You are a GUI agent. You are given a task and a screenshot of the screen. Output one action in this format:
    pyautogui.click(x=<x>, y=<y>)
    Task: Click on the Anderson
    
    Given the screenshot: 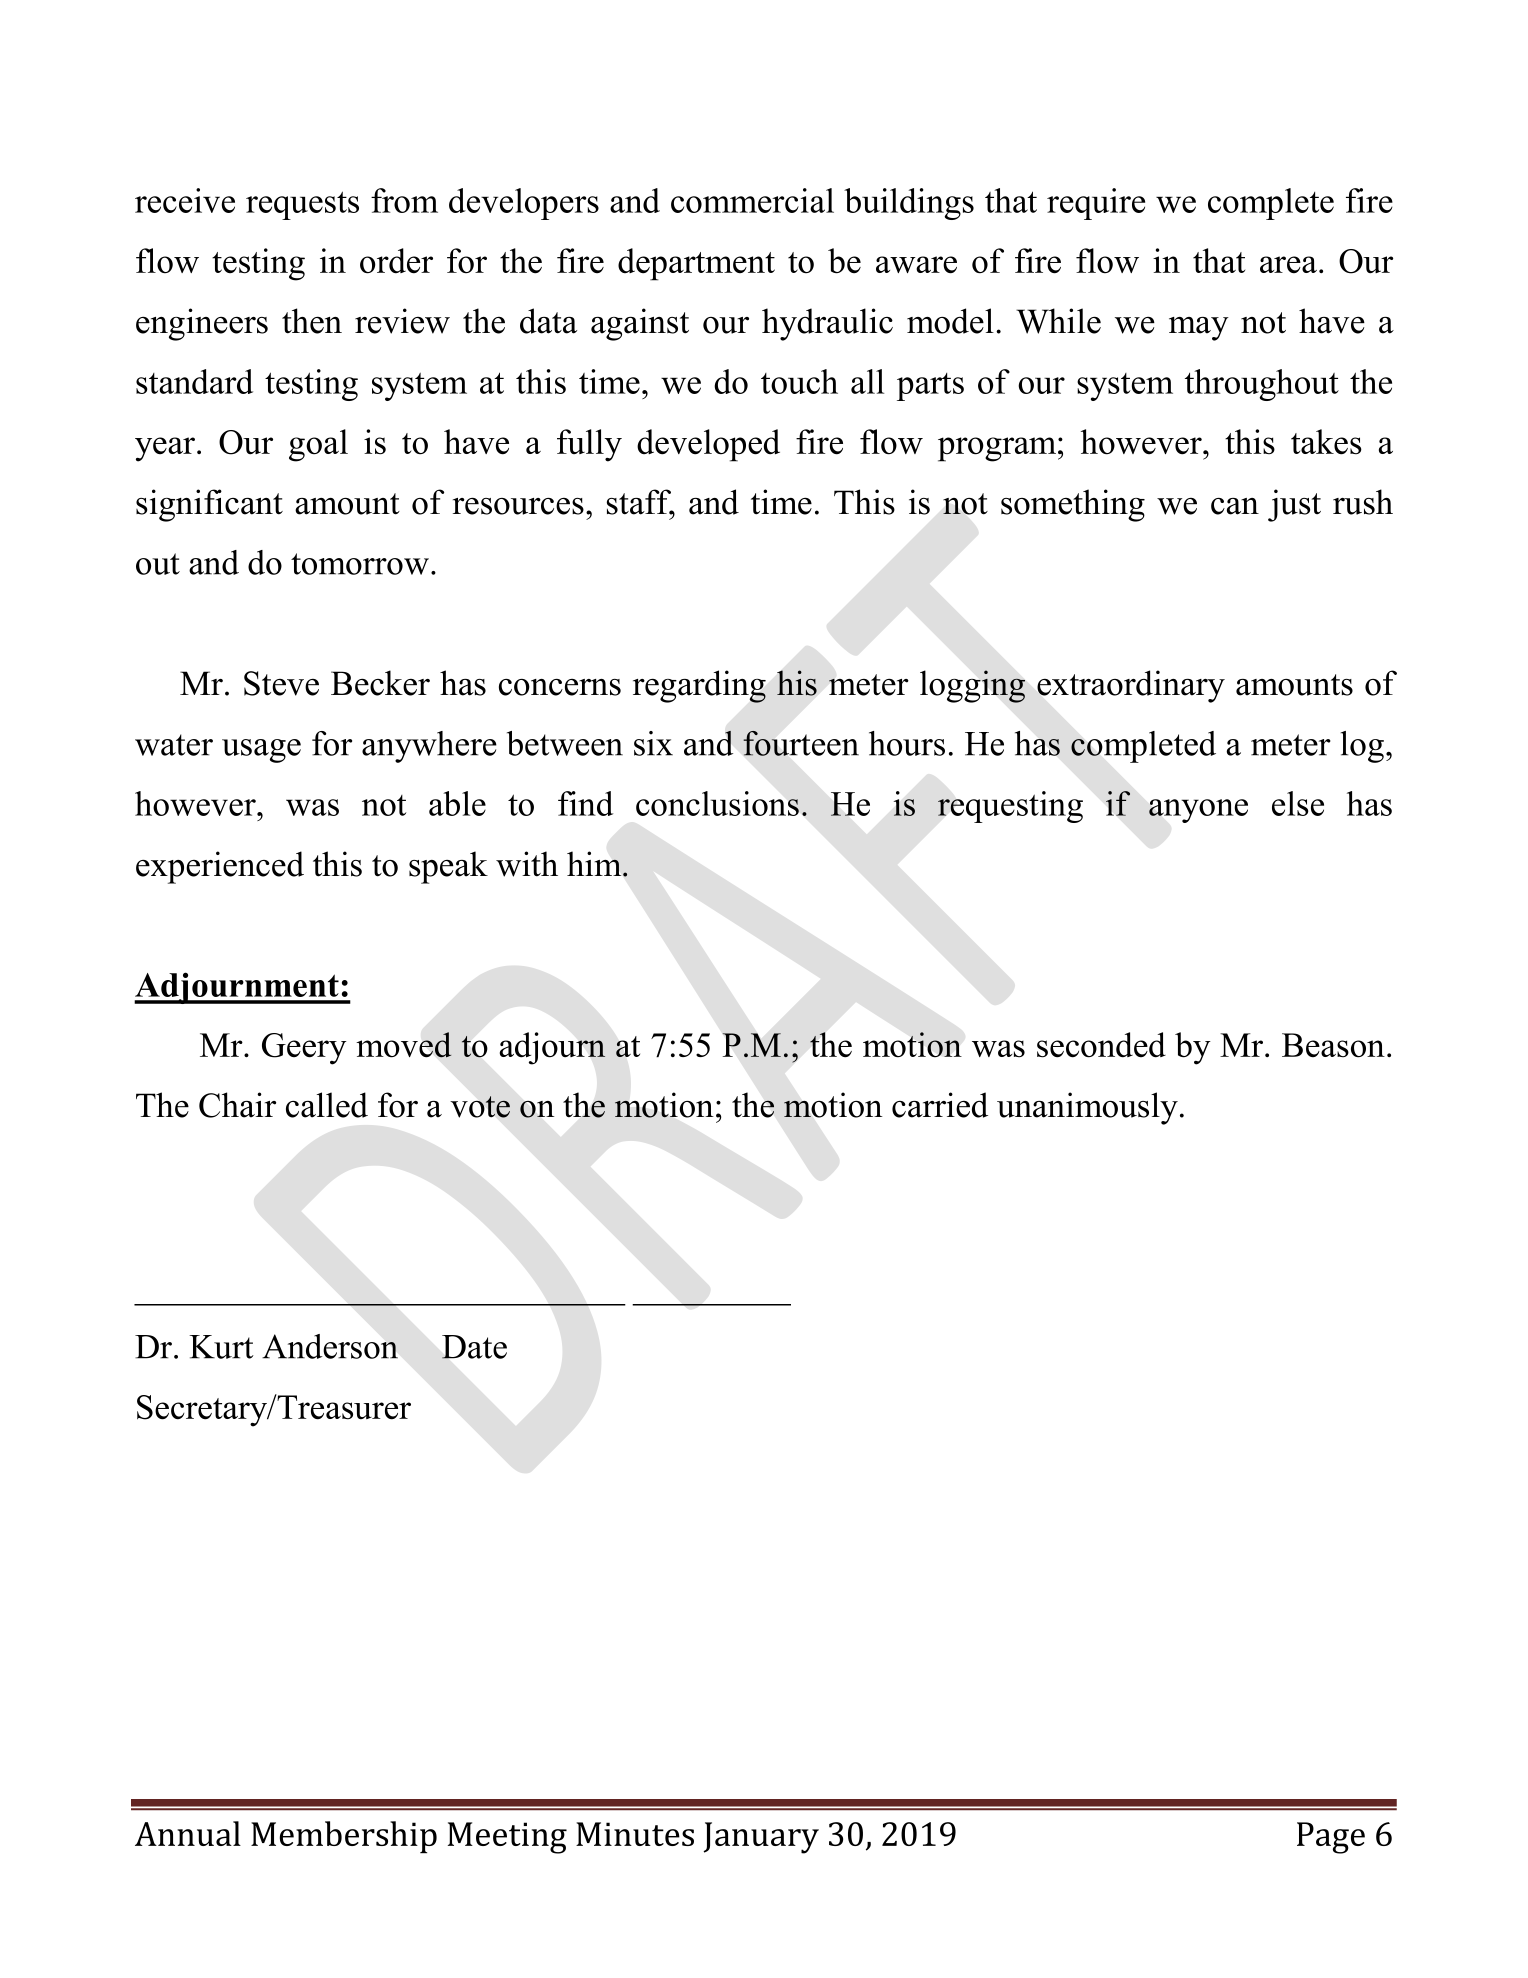 What is the action you would take?
    pyautogui.click(x=330, y=1346)
